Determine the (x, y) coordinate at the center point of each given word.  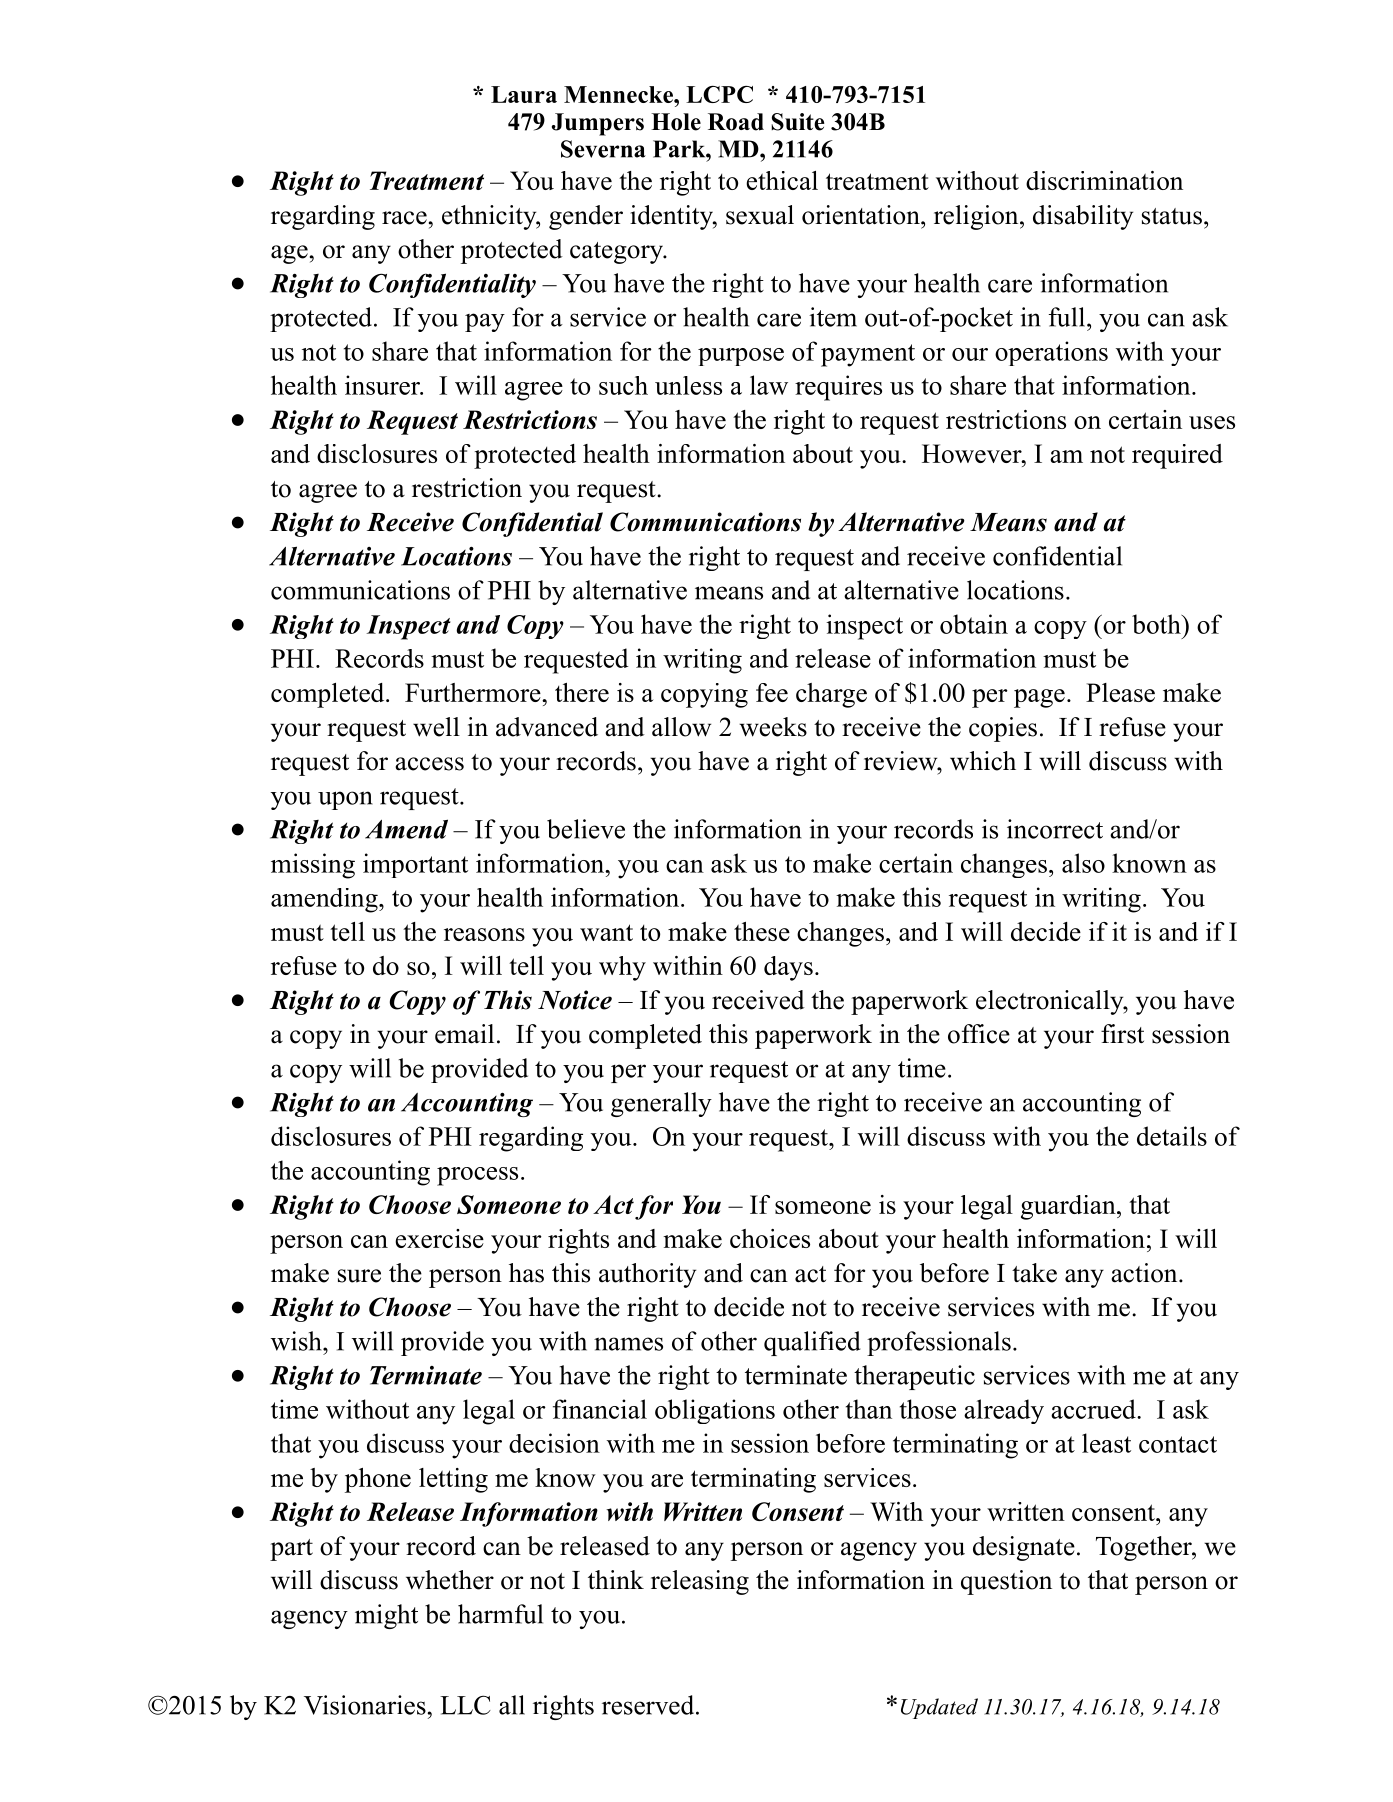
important (415, 865)
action (1145, 1273)
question (1006, 1582)
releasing (700, 1582)
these (762, 931)
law (769, 385)
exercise (439, 1238)
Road (736, 122)
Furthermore (474, 692)
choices (770, 1238)
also (1083, 863)
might (386, 1616)
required (1177, 456)
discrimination (1104, 180)
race (404, 218)
